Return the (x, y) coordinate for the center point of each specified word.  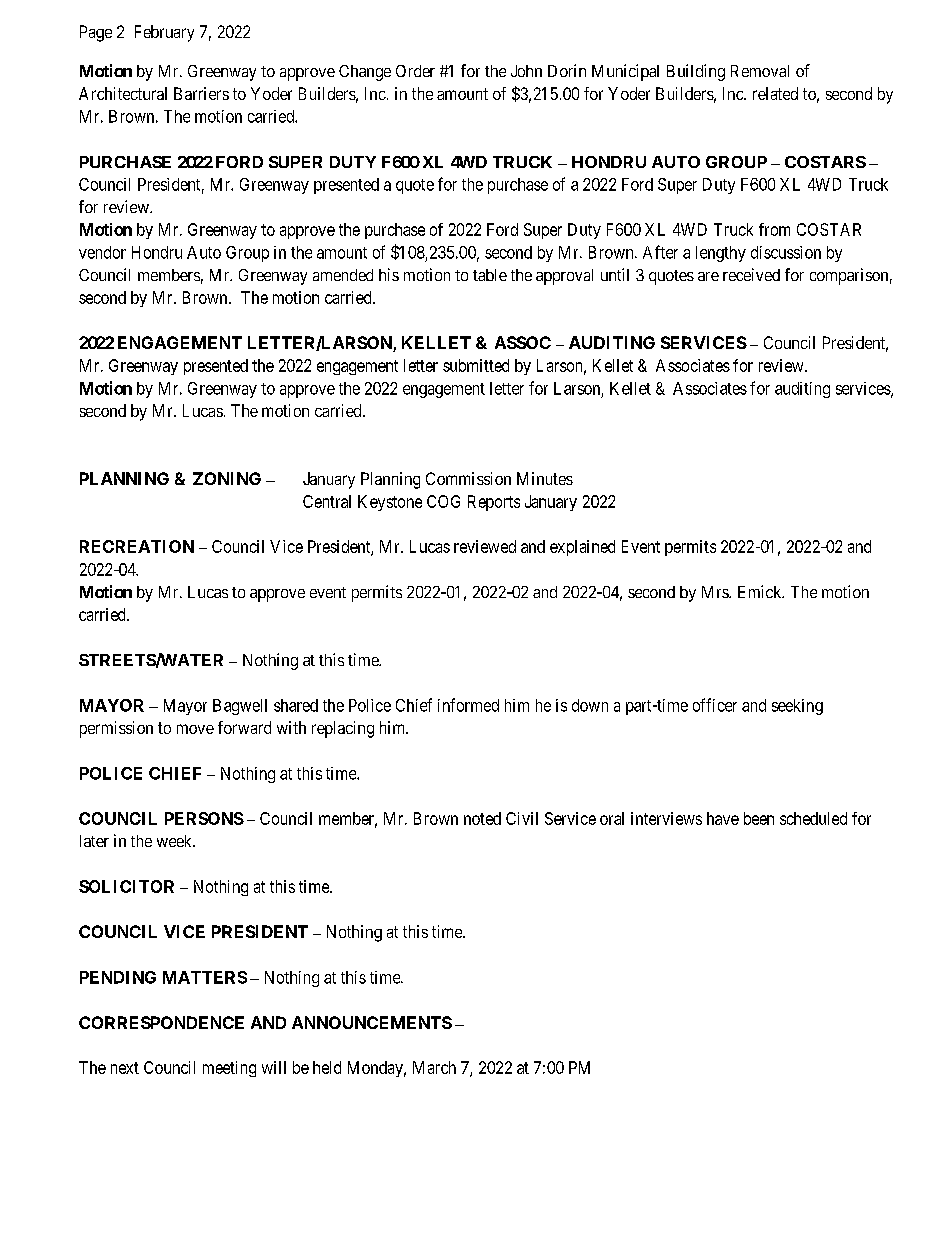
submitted (476, 365)
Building (696, 72)
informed (468, 705)
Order (415, 71)
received (751, 274)
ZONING (227, 478)
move (195, 729)
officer (715, 705)
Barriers (201, 93)
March (434, 1067)
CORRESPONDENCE (161, 1022)
